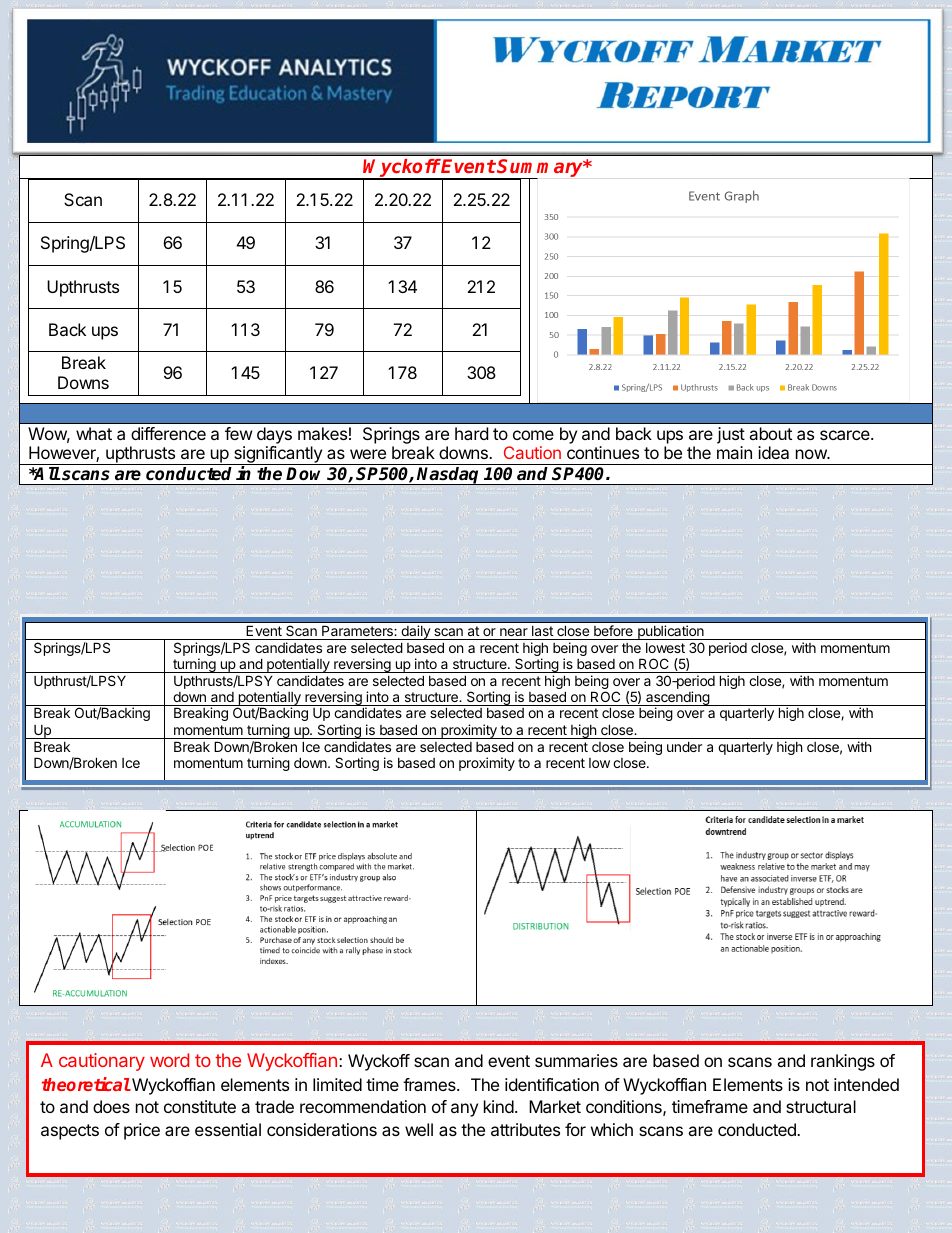  Describe the element at coordinates (665, 648) in the page. I see `lowest` at that location.
